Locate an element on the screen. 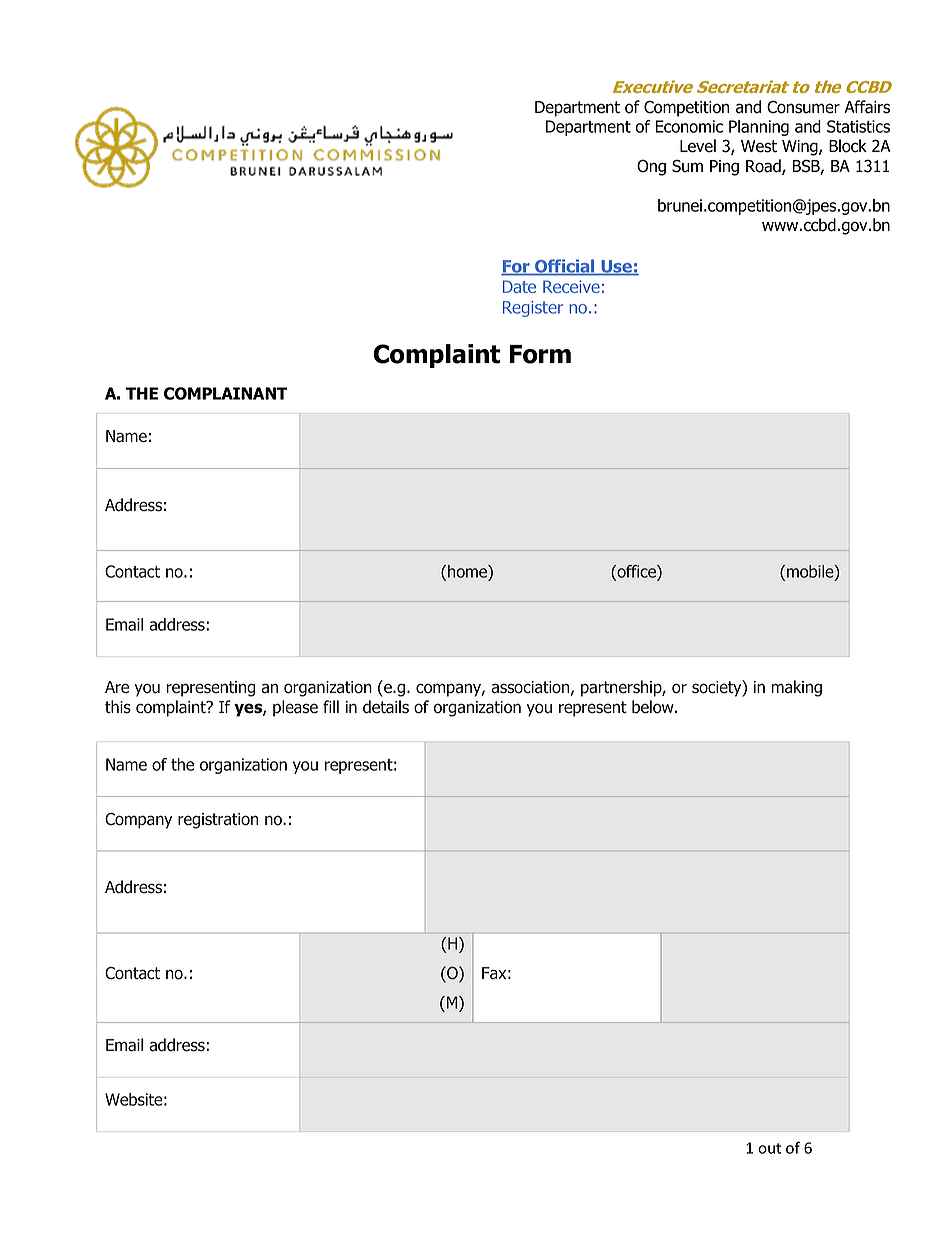  making is located at coordinates (797, 688).
